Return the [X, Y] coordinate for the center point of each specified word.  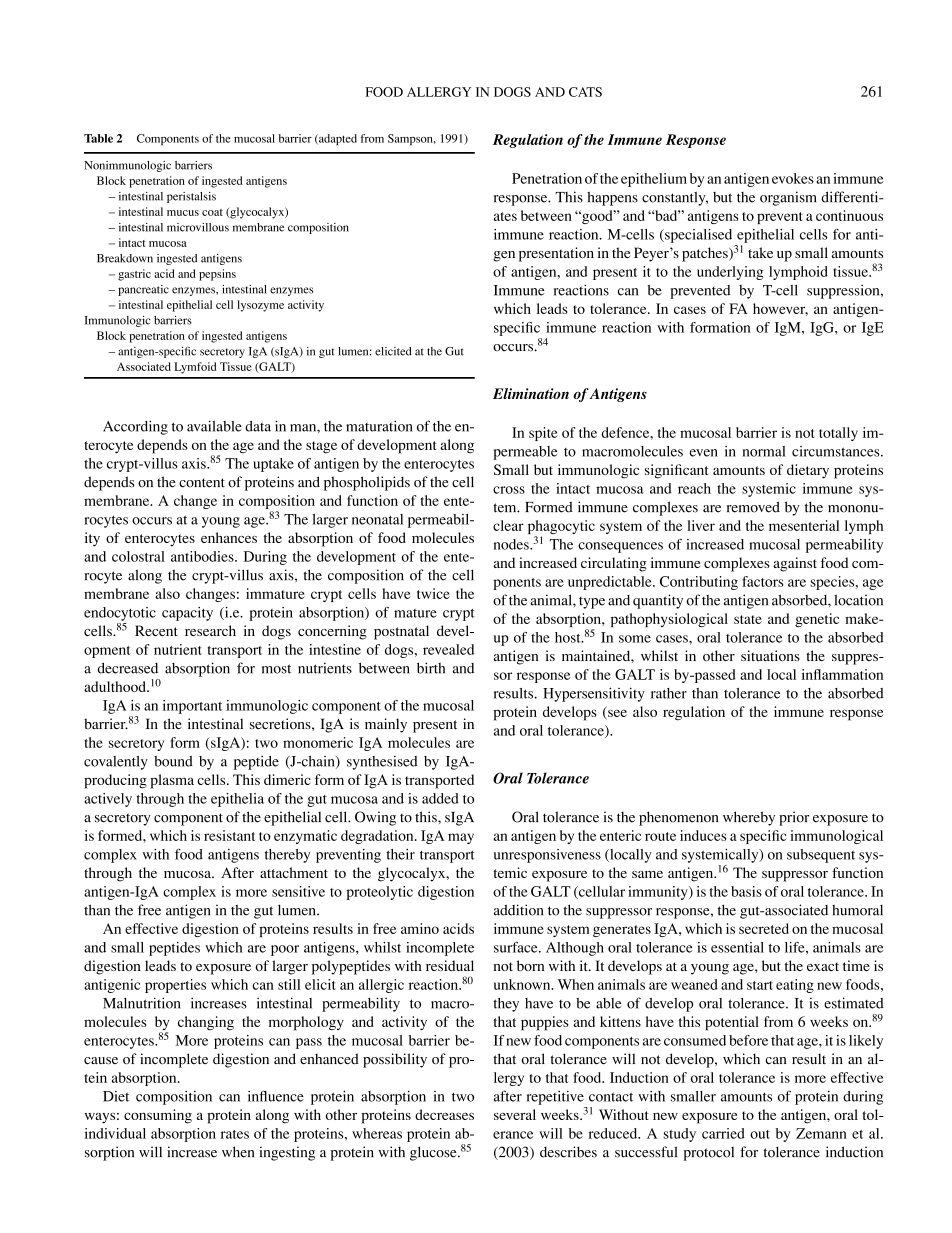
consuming [158, 1116]
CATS [585, 92]
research [210, 630]
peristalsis [191, 197]
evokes [793, 178]
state [748, 619]
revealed [448, 649]
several [515, 1114]
